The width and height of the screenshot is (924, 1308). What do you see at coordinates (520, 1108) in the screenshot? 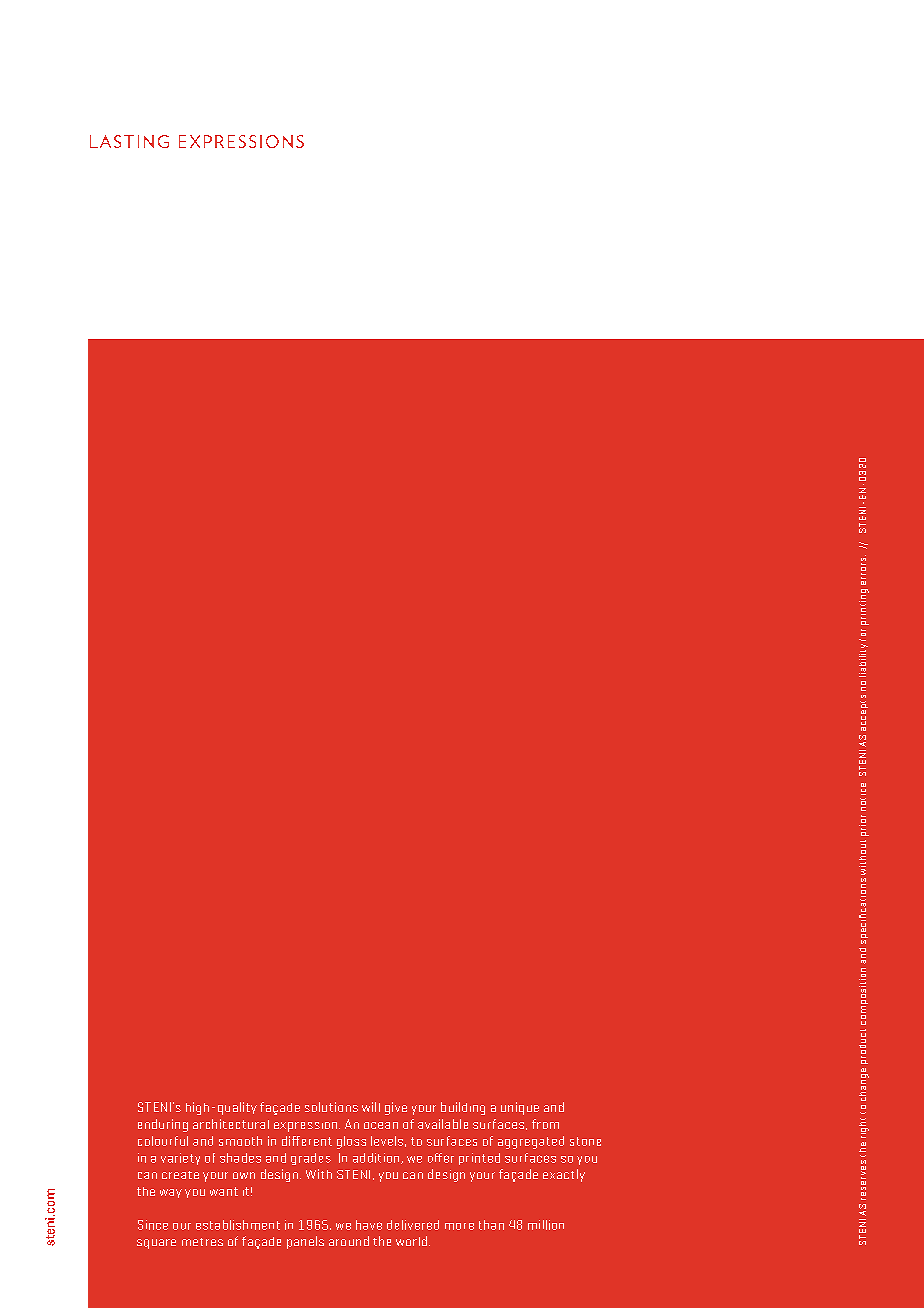
I see `unique` at bounding box center [520, 1108].
